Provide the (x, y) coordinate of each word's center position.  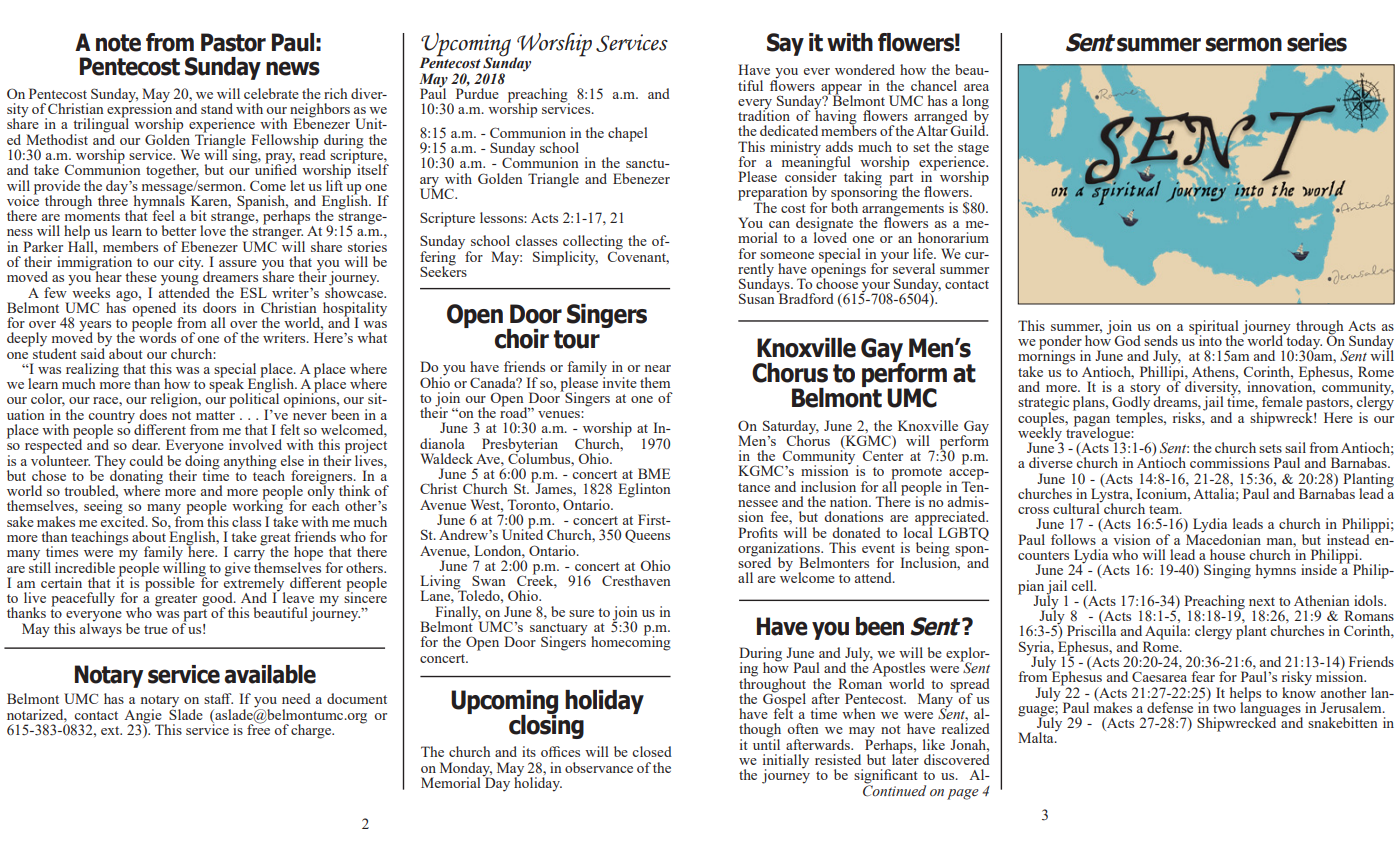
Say (785, 44)
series (1317, 42)
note (118, 43)
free (258, 728)
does (153, 414)
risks (1188, 417)
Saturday (791, 428)
